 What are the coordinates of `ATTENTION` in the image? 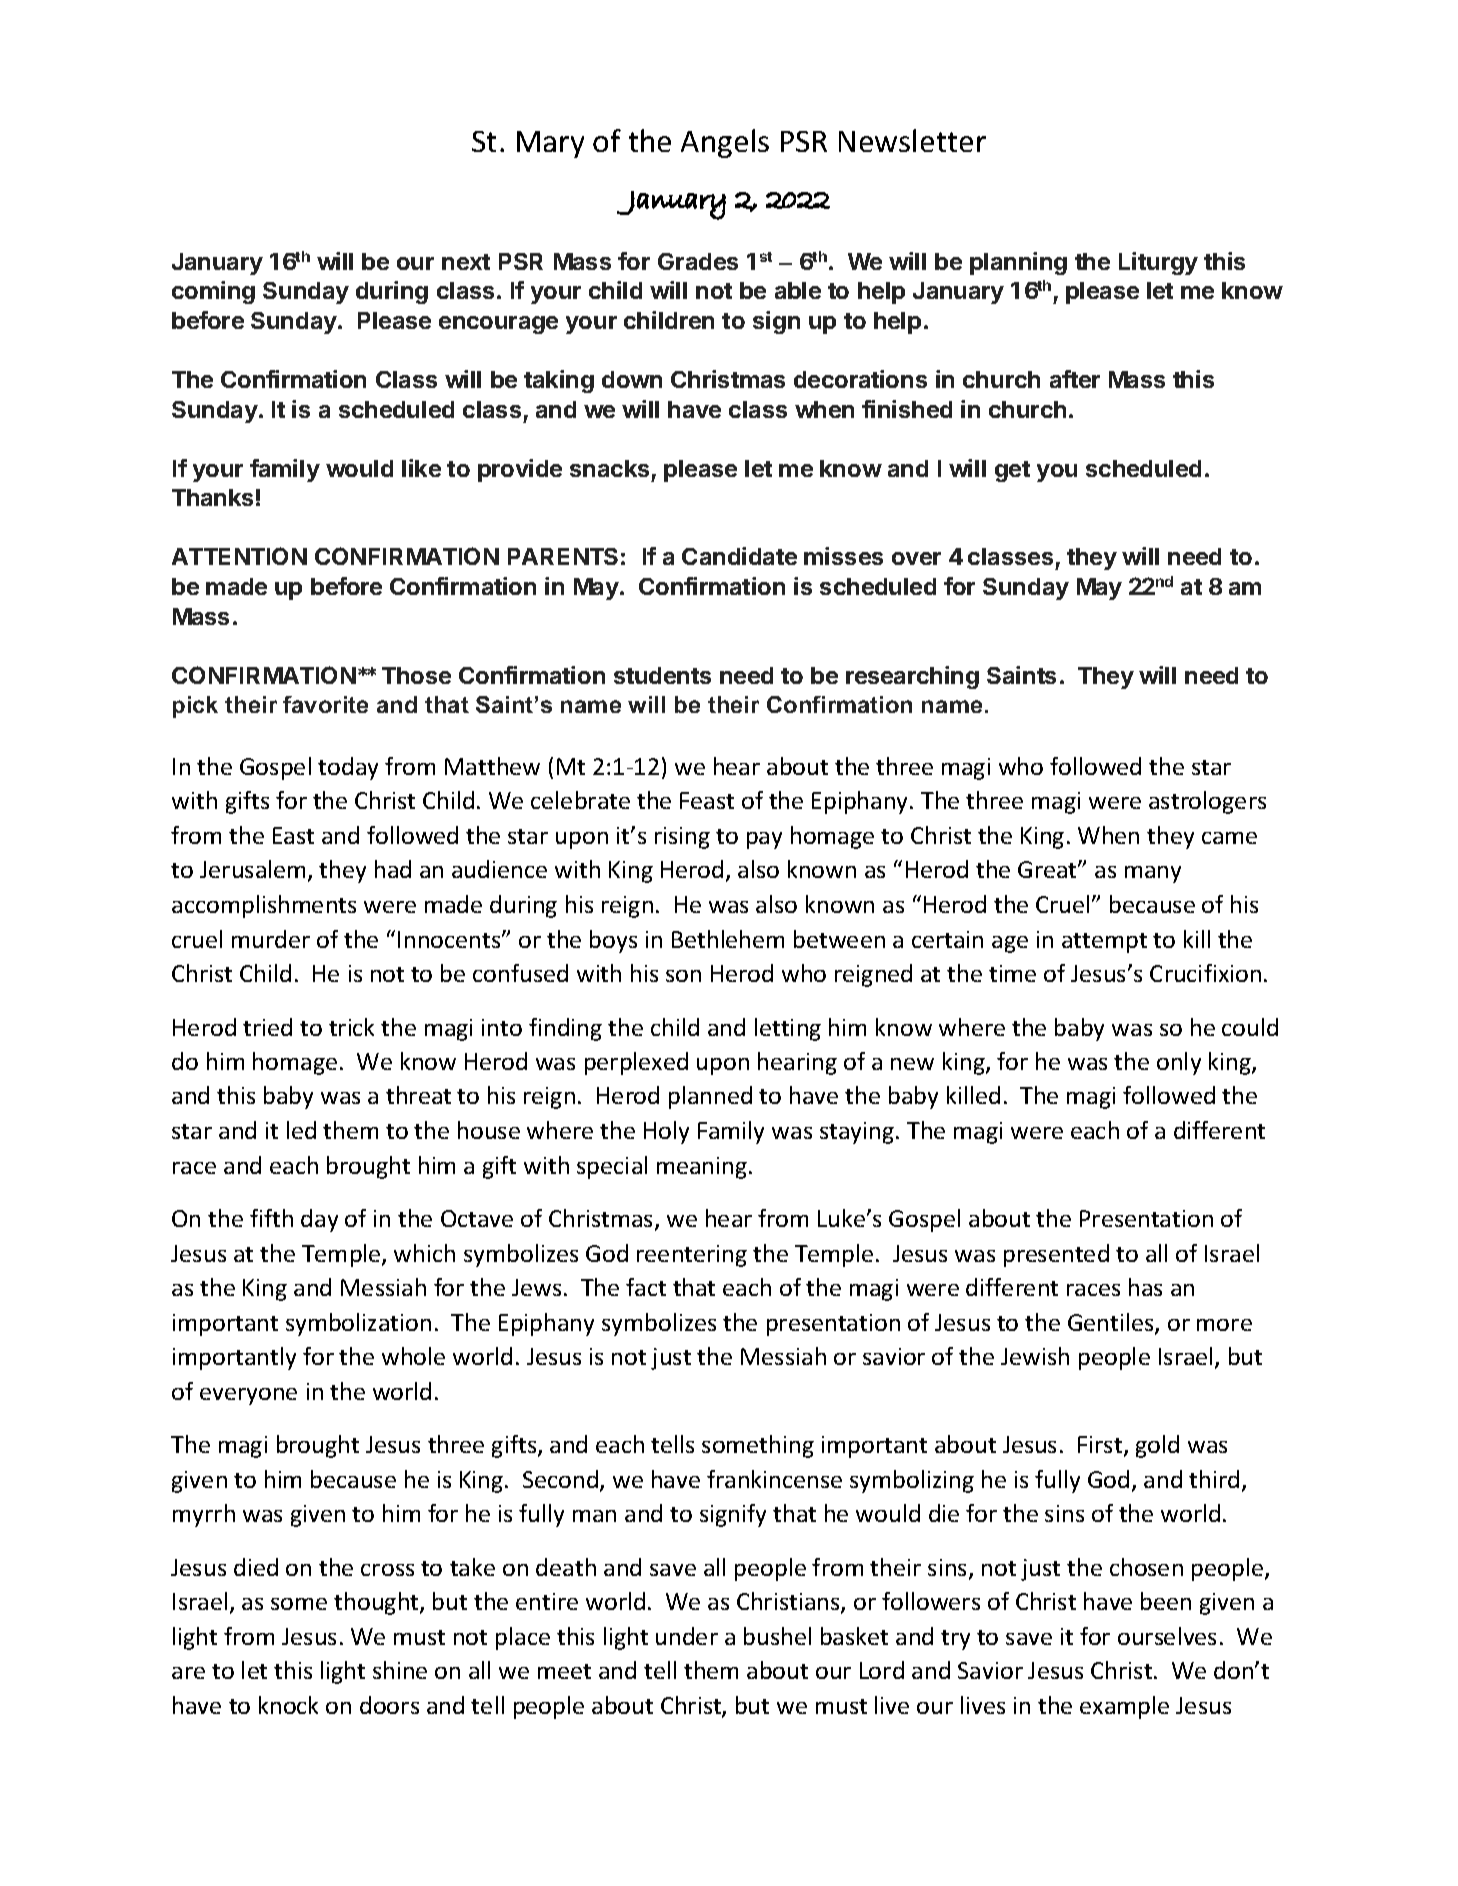 It's located at (239, 556).
